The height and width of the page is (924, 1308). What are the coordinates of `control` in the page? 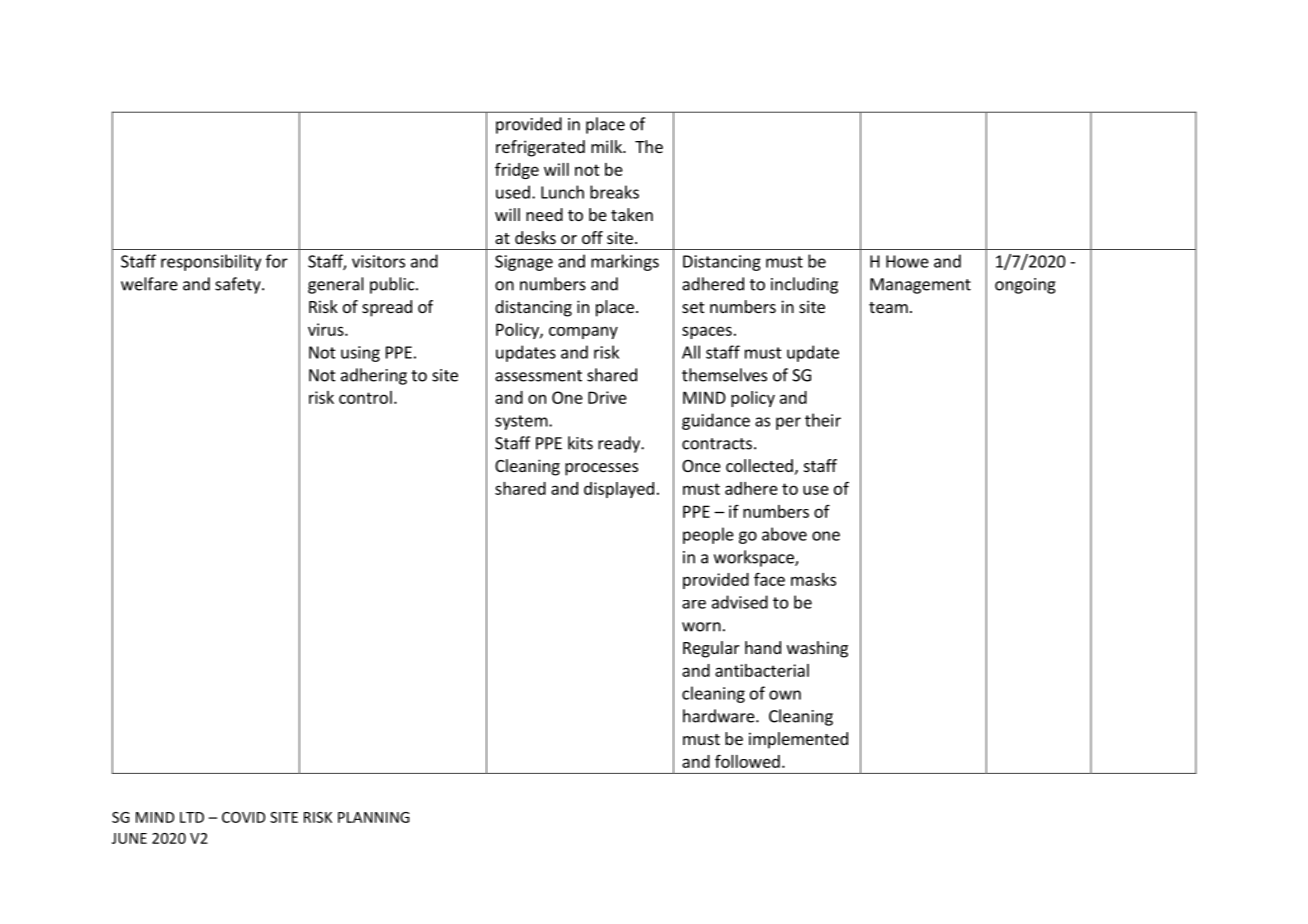 It's located at (365, 397).
